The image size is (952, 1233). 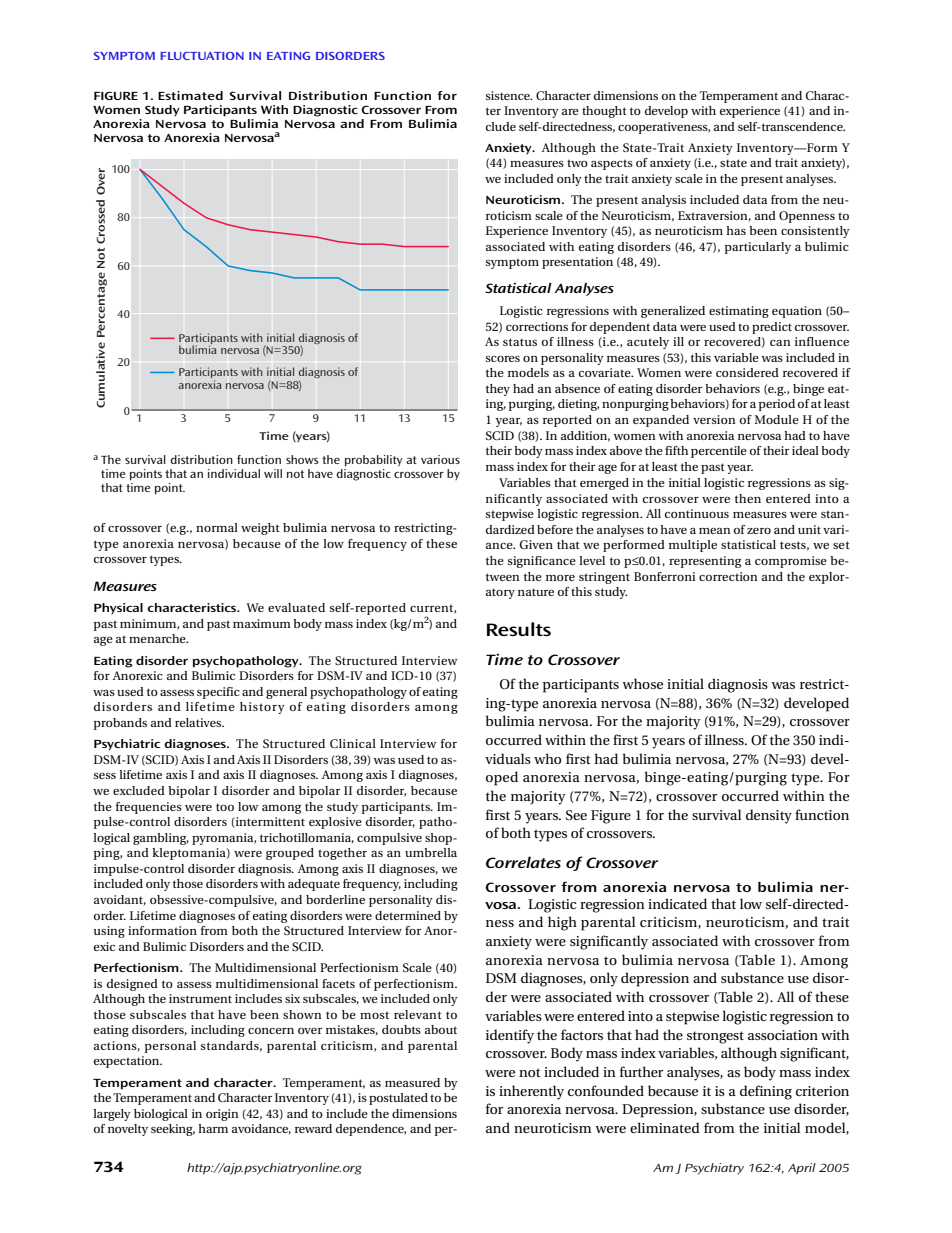 What do you see at coordinates (766, 1092) in the document?
I see `defining` at bounding box center [766, 1092].
